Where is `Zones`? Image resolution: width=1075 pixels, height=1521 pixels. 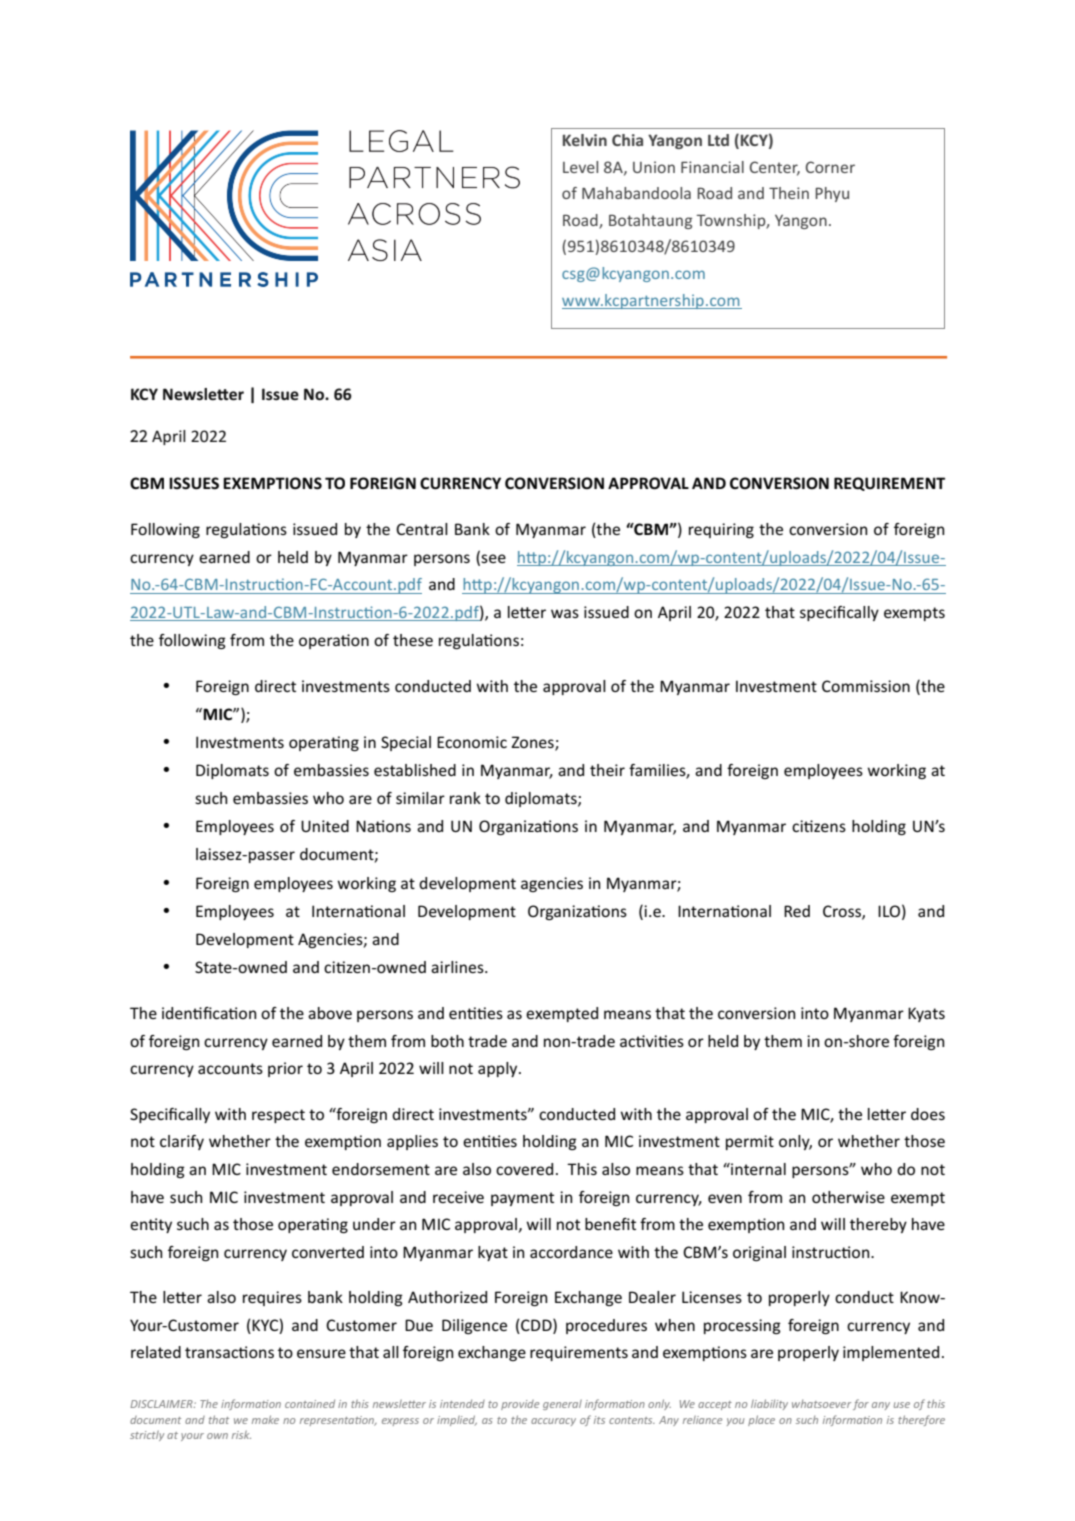
Zones is located at coordinates (533, 743).
